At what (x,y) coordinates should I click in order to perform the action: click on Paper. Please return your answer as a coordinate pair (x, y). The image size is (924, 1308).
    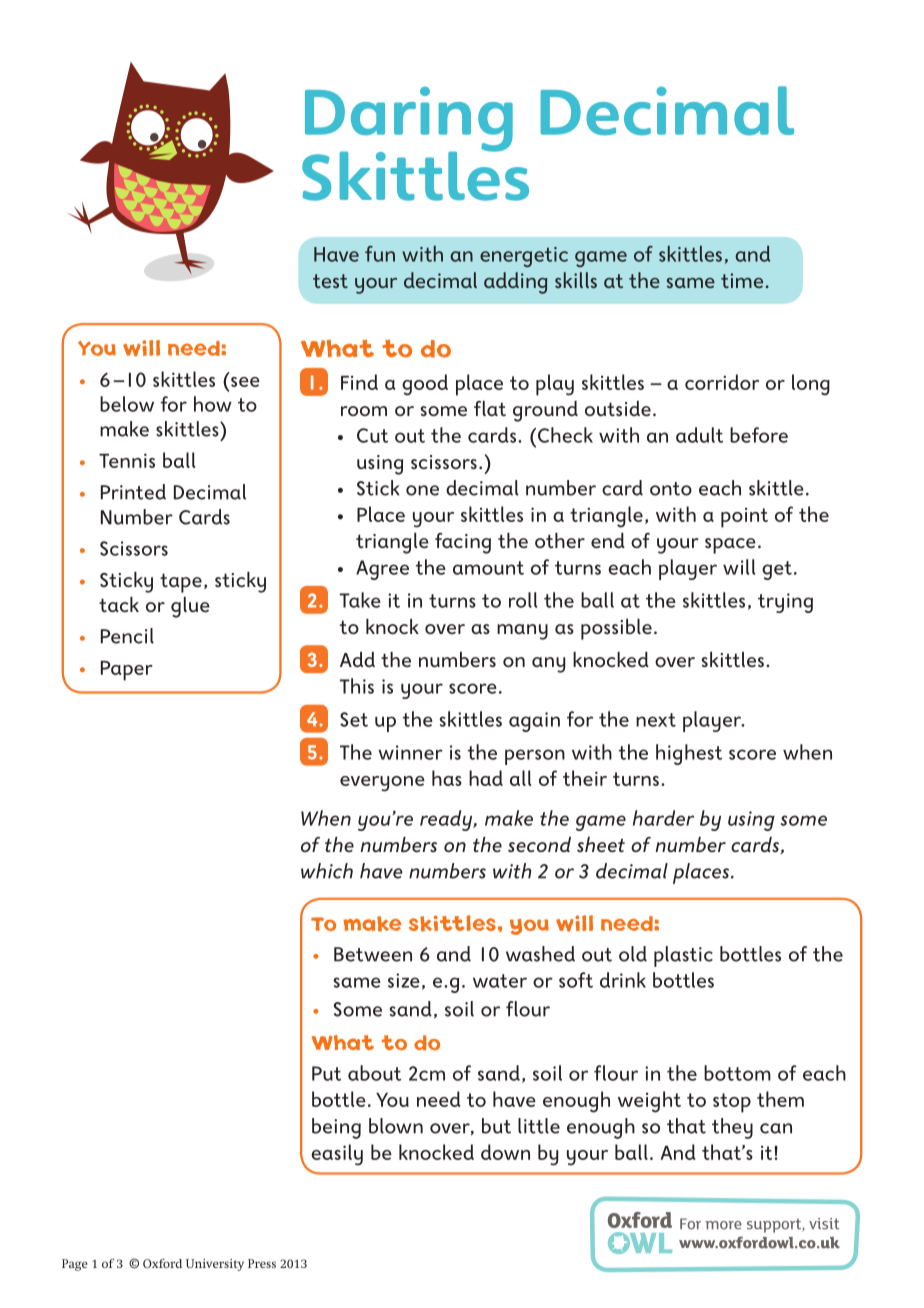
    Looking at the image, I should click on (127, 671).
